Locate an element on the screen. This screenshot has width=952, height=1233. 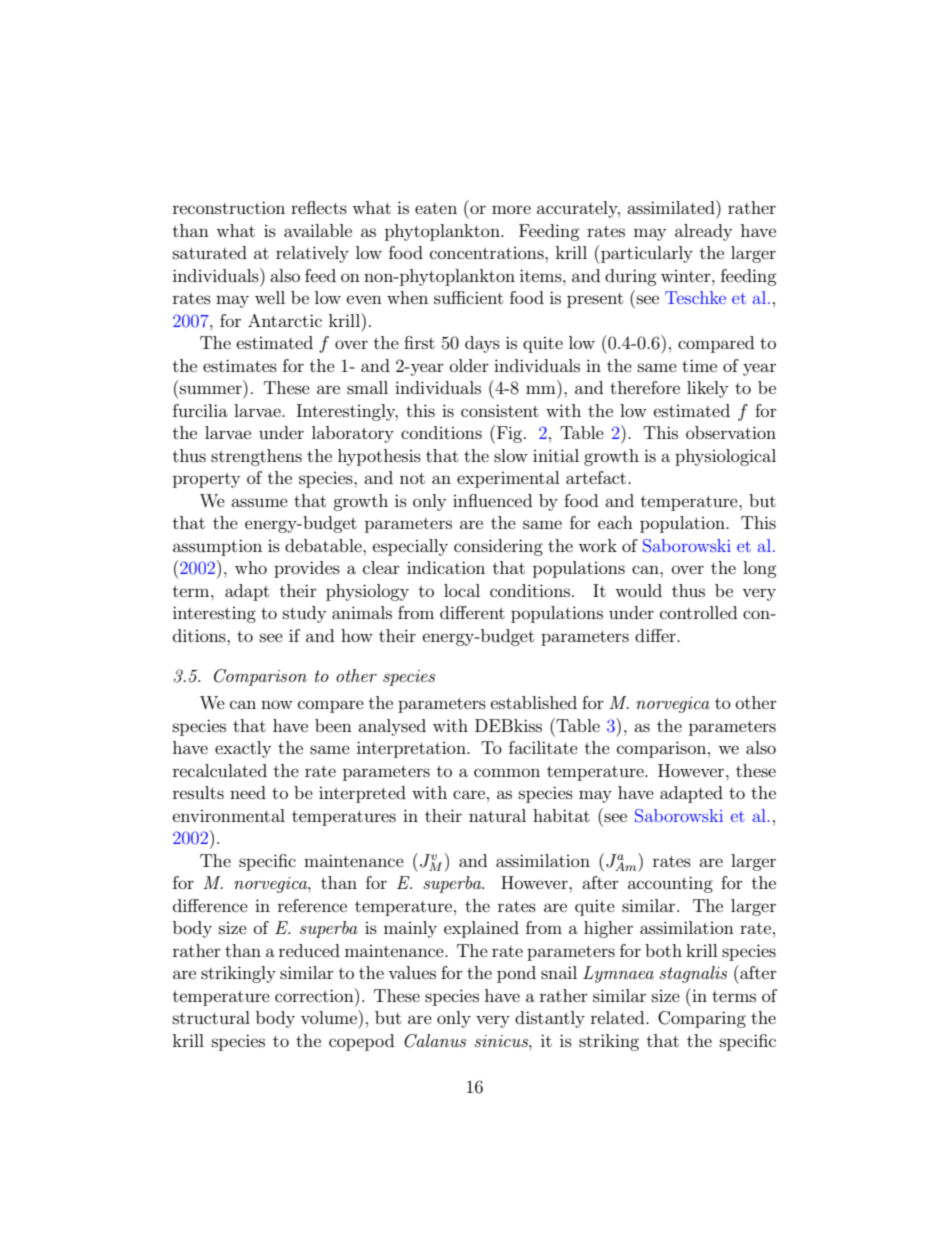
already is located at coordinates (703, 232).
